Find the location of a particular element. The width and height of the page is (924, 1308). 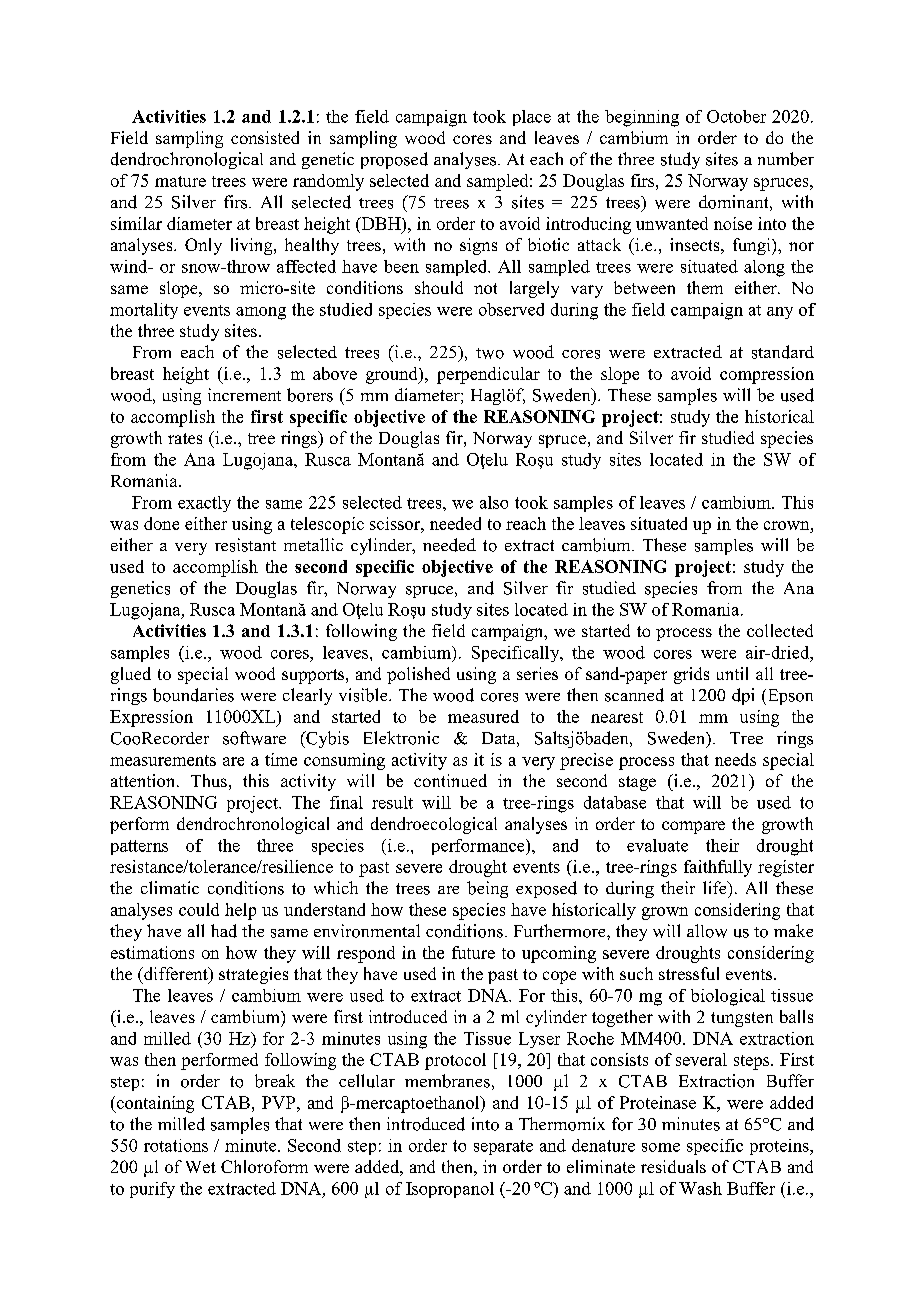

Thus is located at coordinates (209, 780).
